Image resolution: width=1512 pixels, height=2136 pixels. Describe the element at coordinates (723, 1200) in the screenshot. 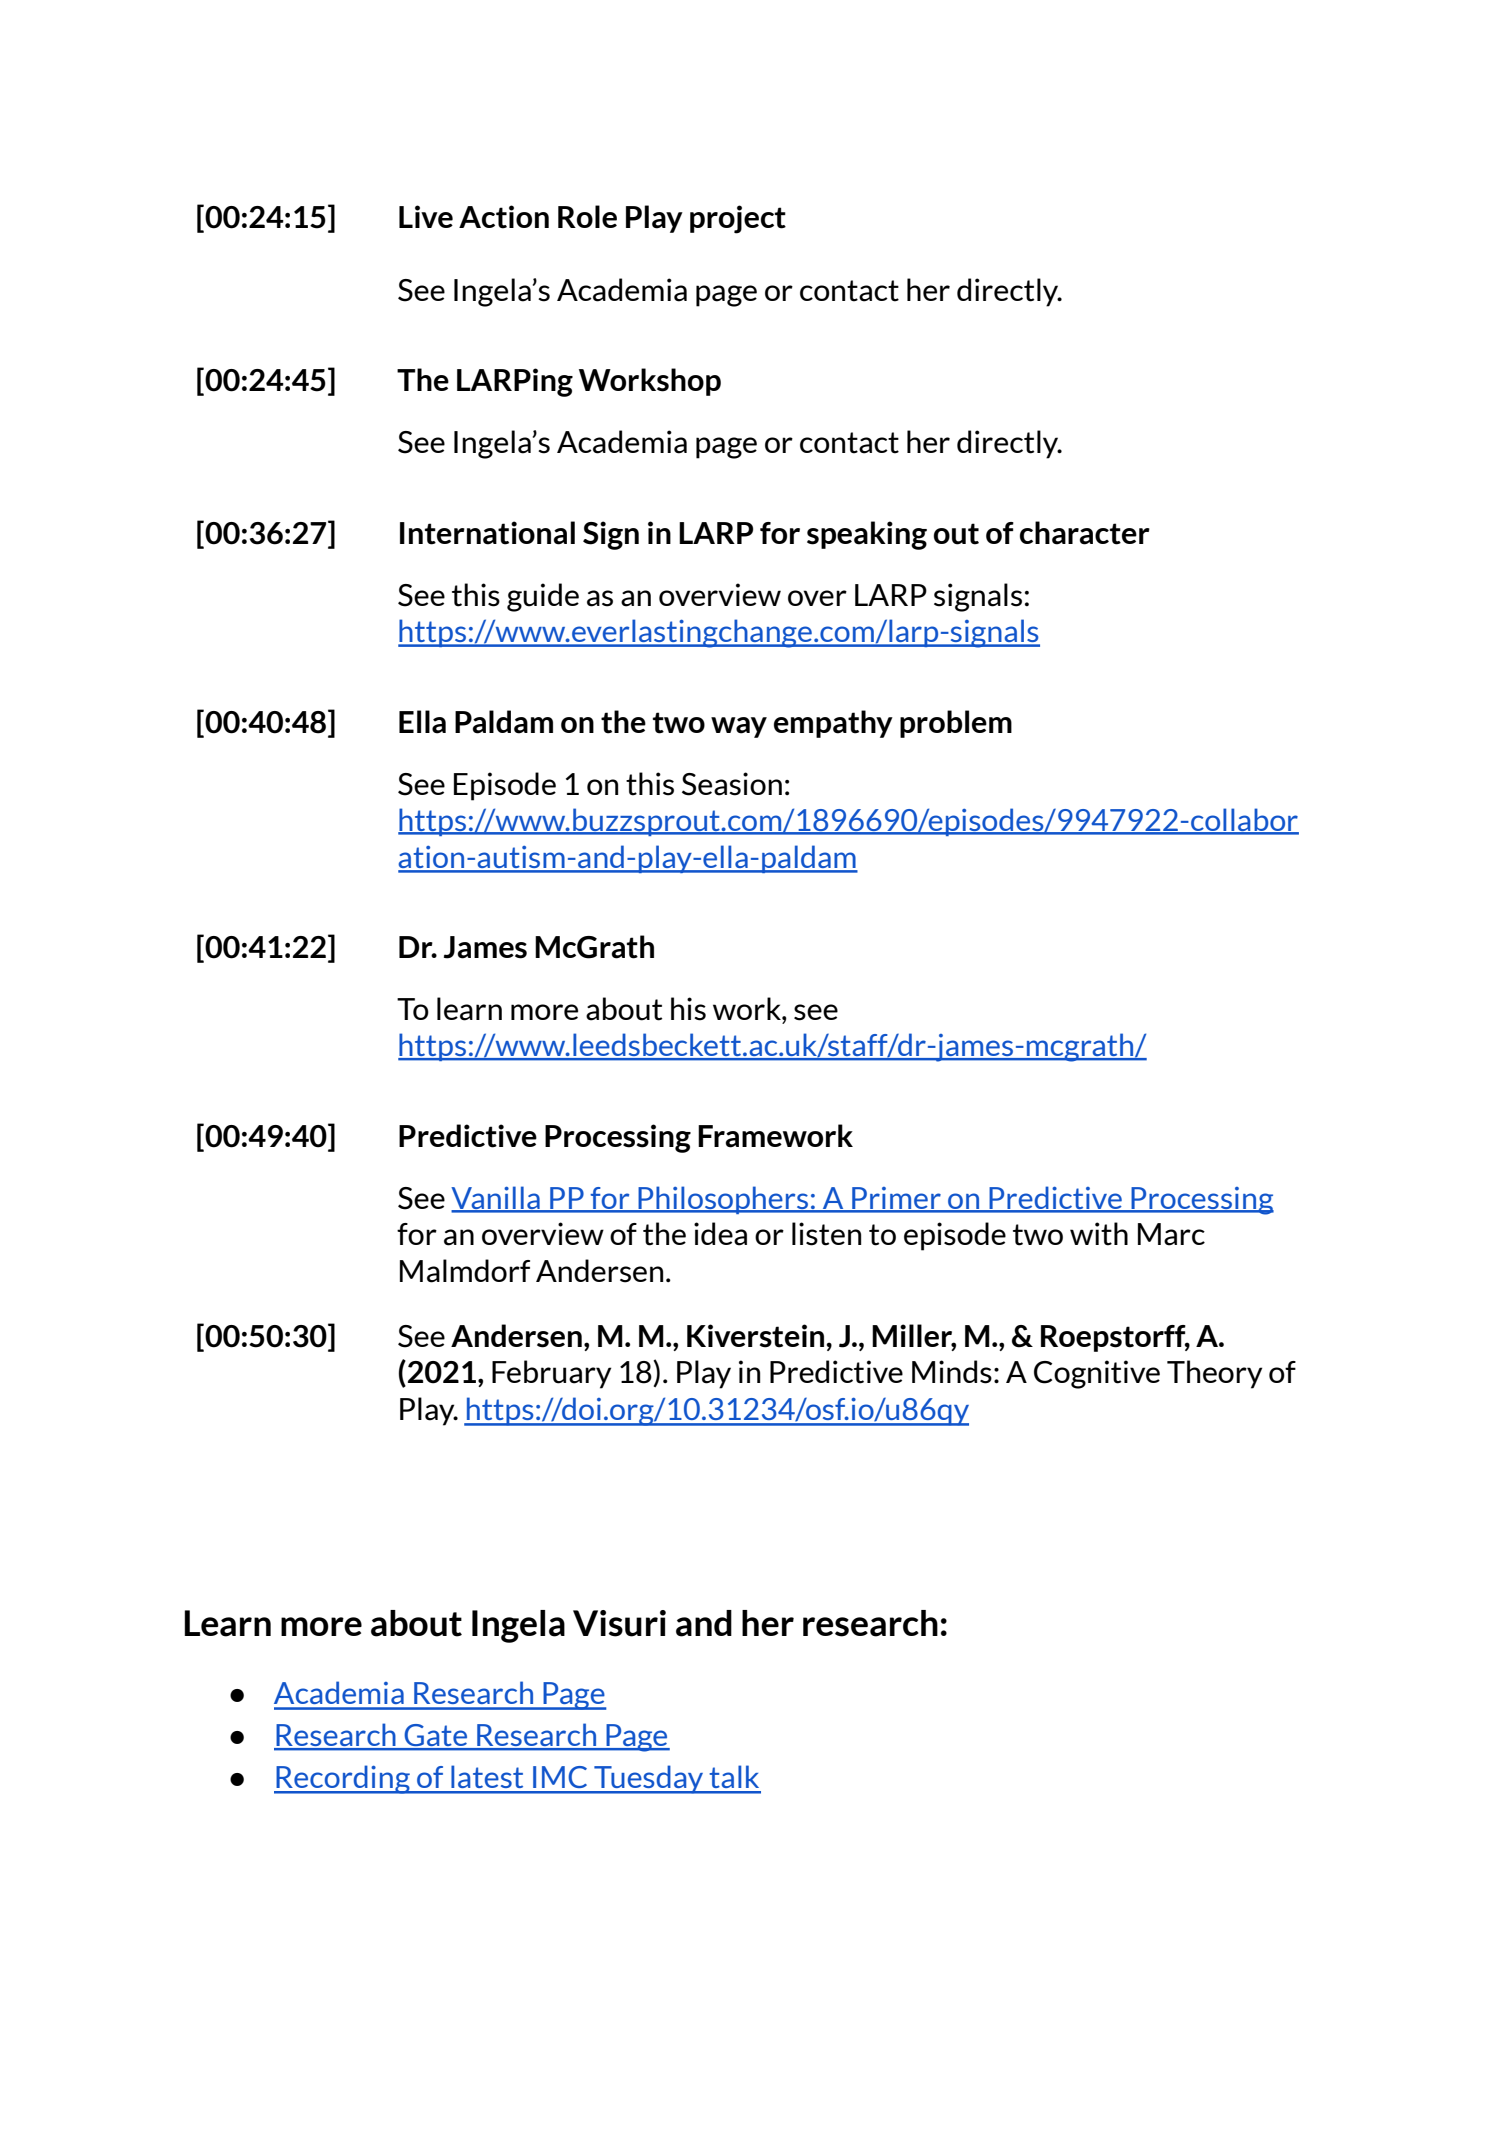

I see `Philosophers` at that location.
